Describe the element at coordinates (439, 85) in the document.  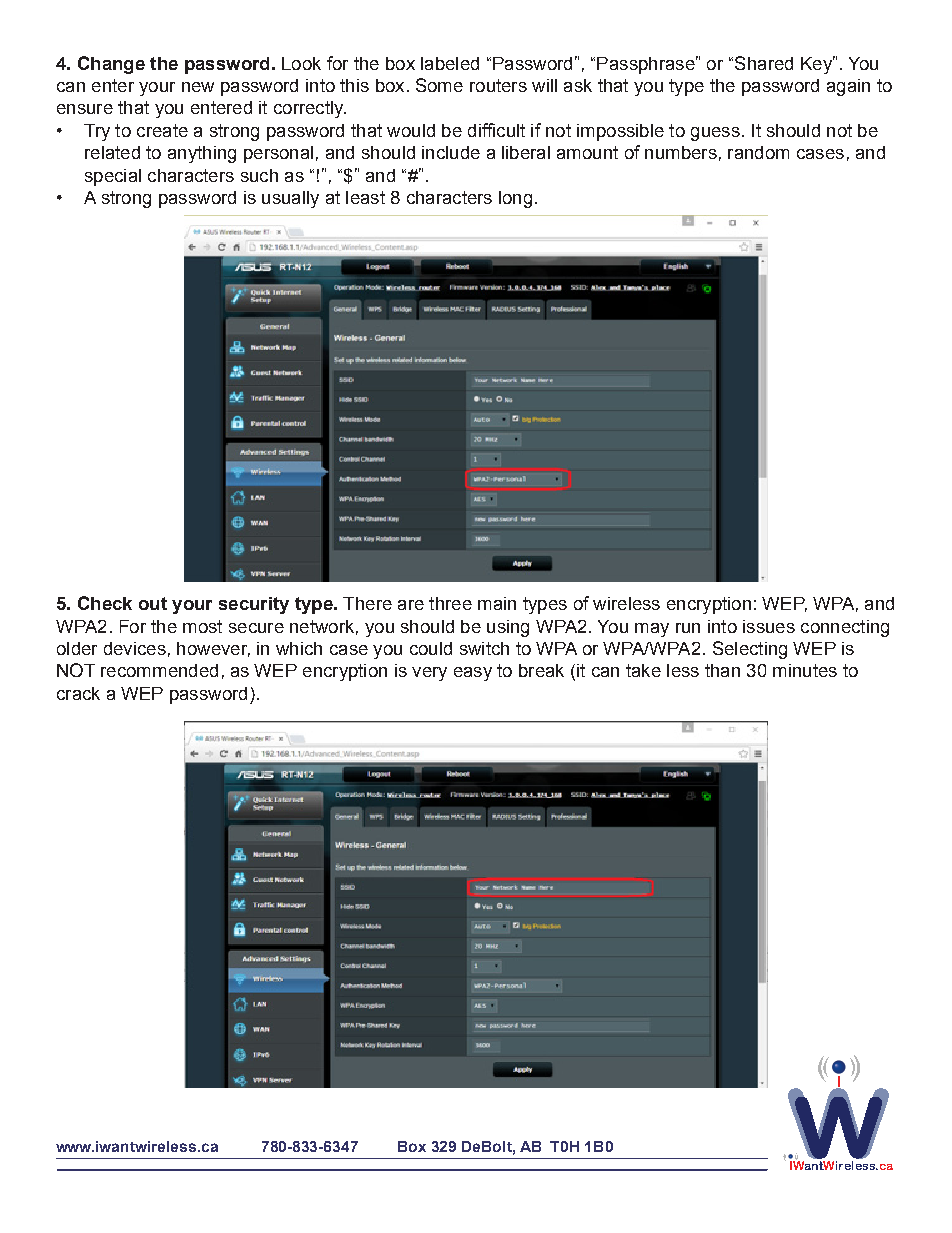
I see `Some` at that location.
